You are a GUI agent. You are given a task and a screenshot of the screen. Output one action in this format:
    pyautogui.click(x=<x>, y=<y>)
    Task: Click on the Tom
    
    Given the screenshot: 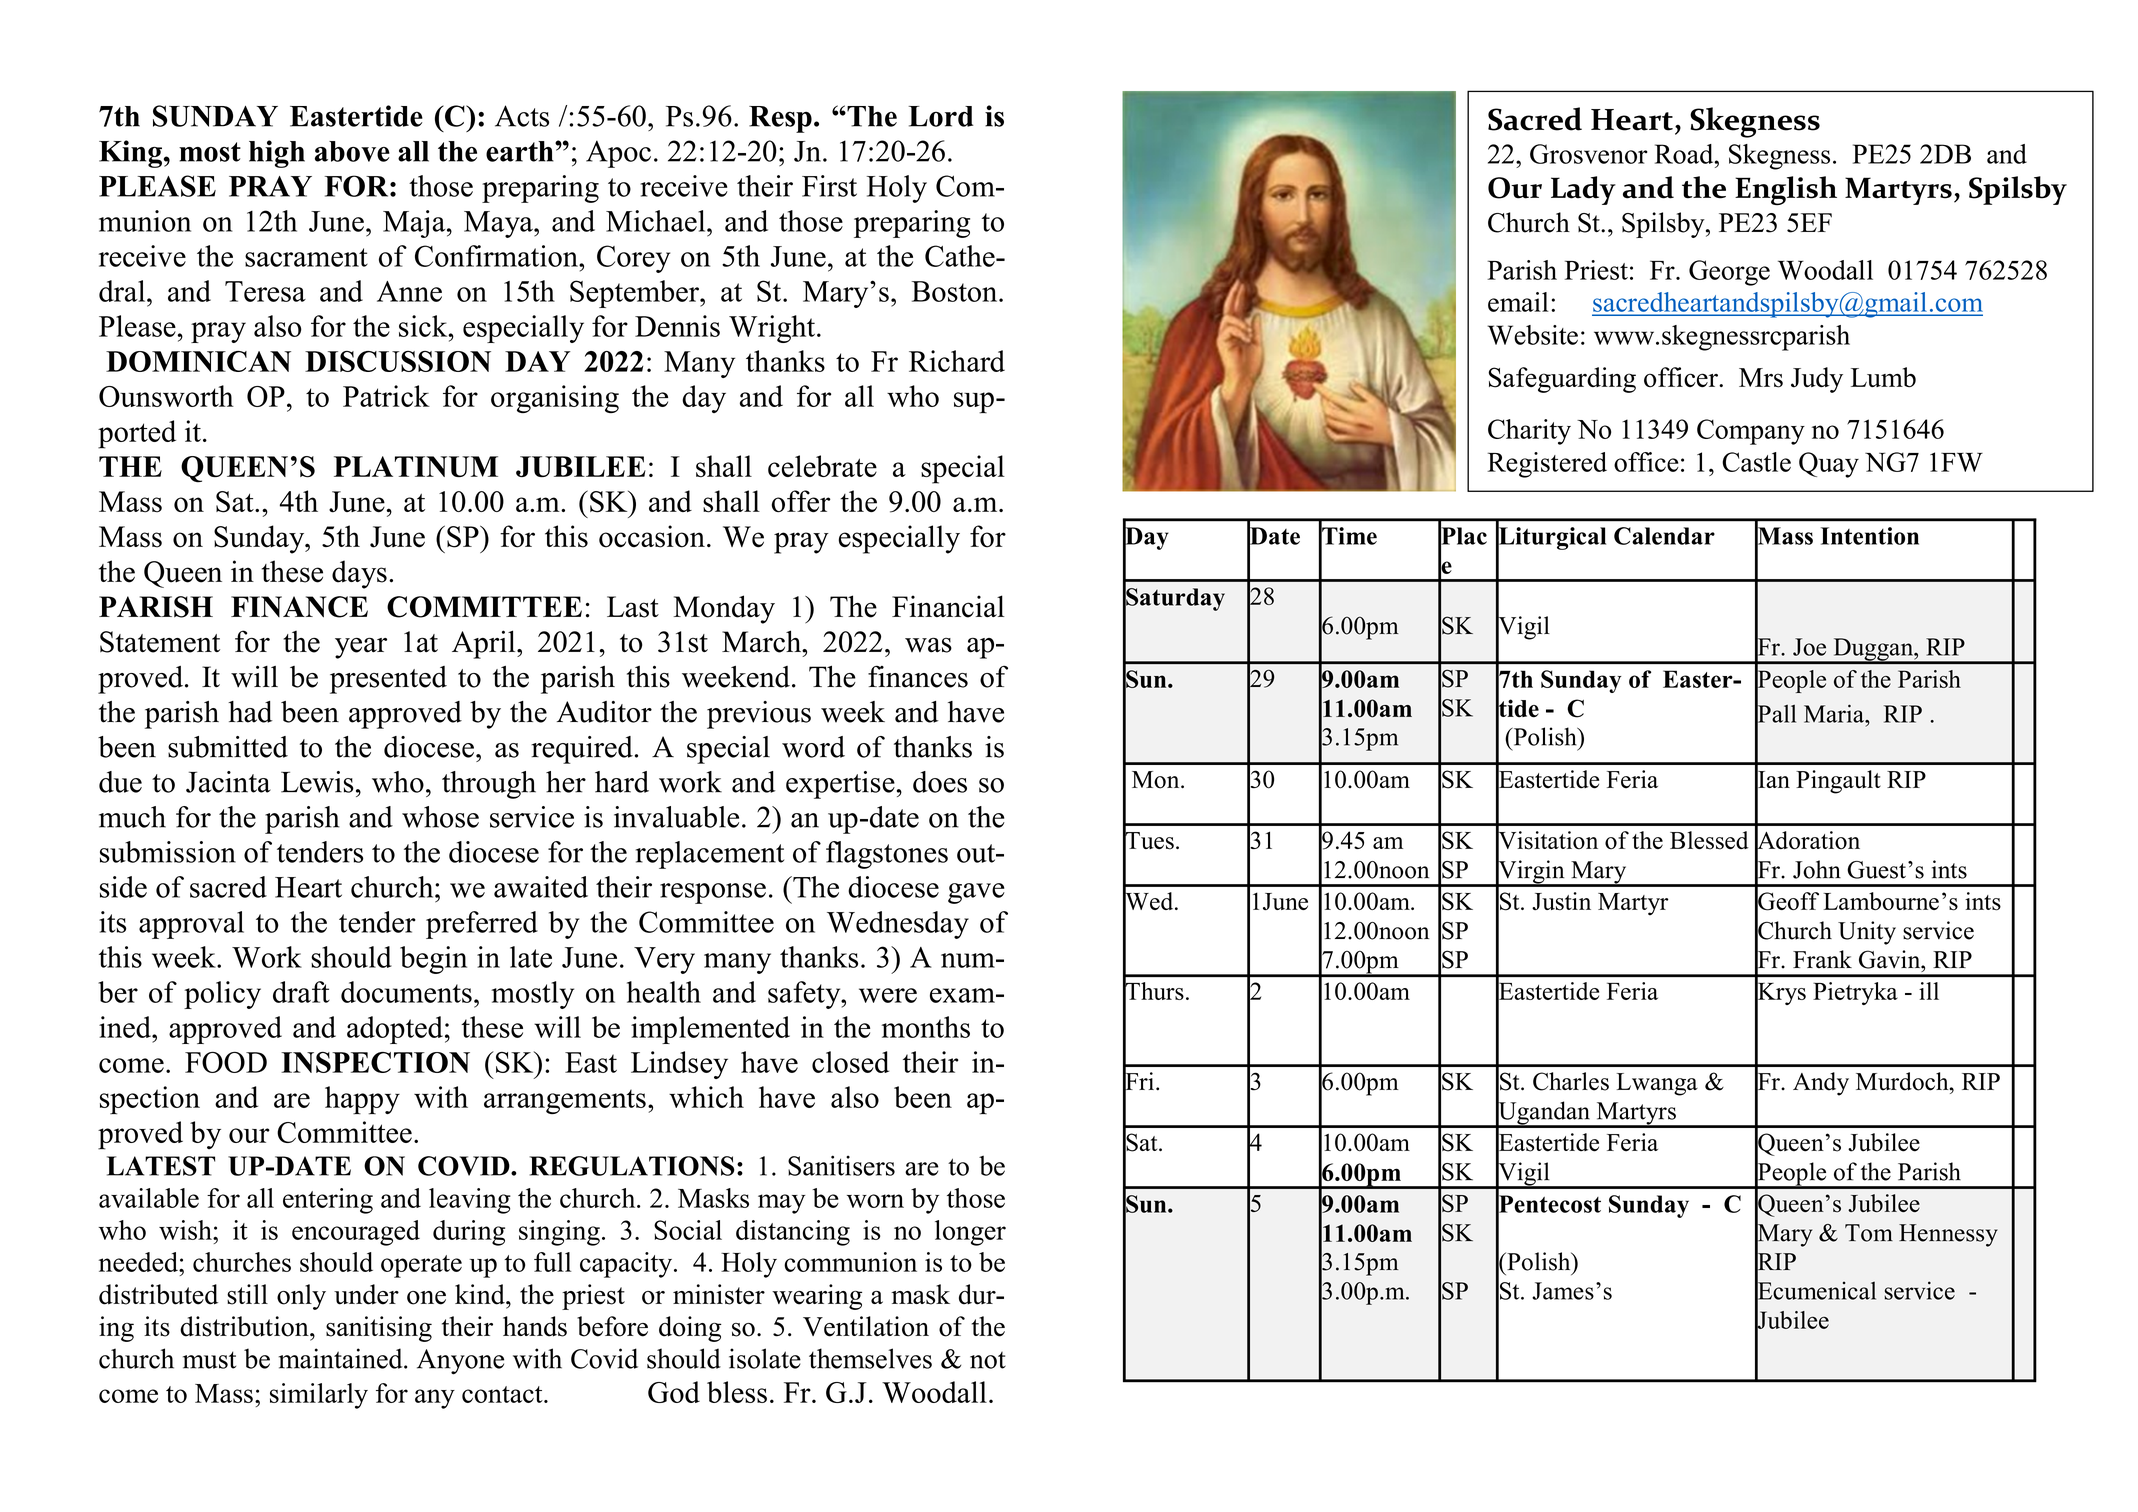 What is the action you would take?
    pyautogui.click(x=1869, y=1233)
